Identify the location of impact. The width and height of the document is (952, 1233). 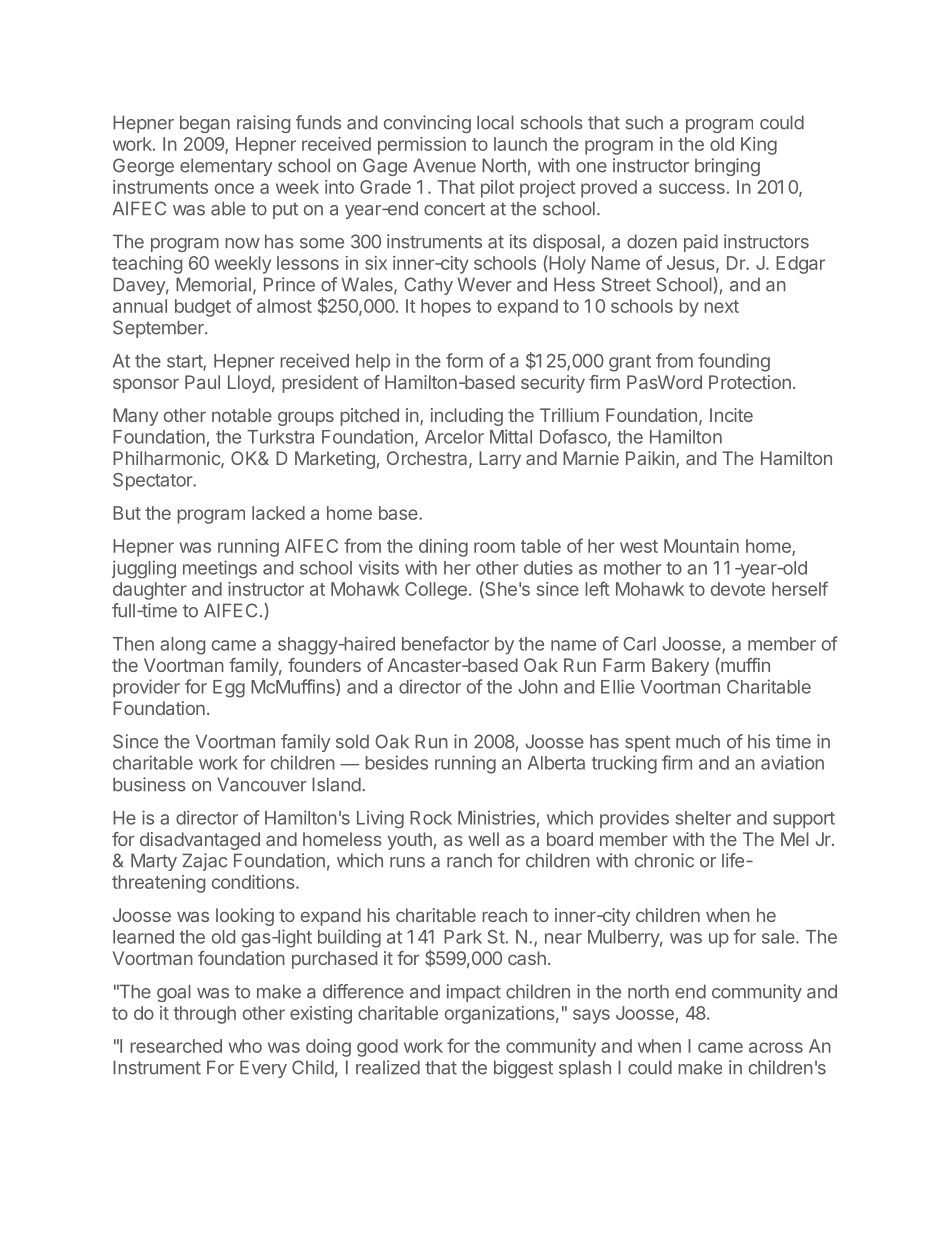
(474, 993).
